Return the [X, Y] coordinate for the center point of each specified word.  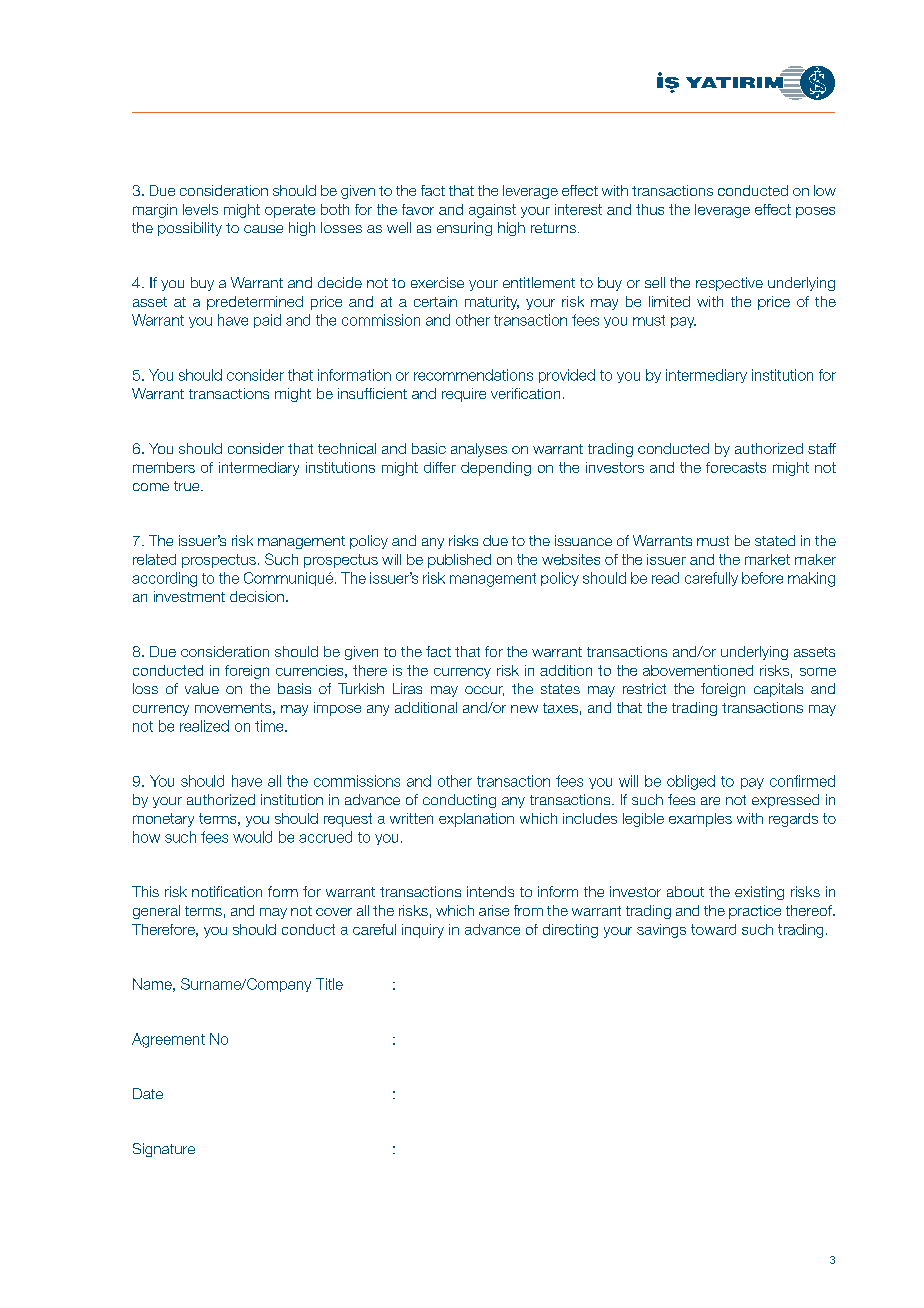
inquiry [423, 931]
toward [713, 929]
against [492, 211]
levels [200, 209]
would [252, 837]
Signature [164, 1150]
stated [775, 540]
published [459, 561]
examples [700, 820]
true [188, 486]
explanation [476, 820]
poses [815, 212]
